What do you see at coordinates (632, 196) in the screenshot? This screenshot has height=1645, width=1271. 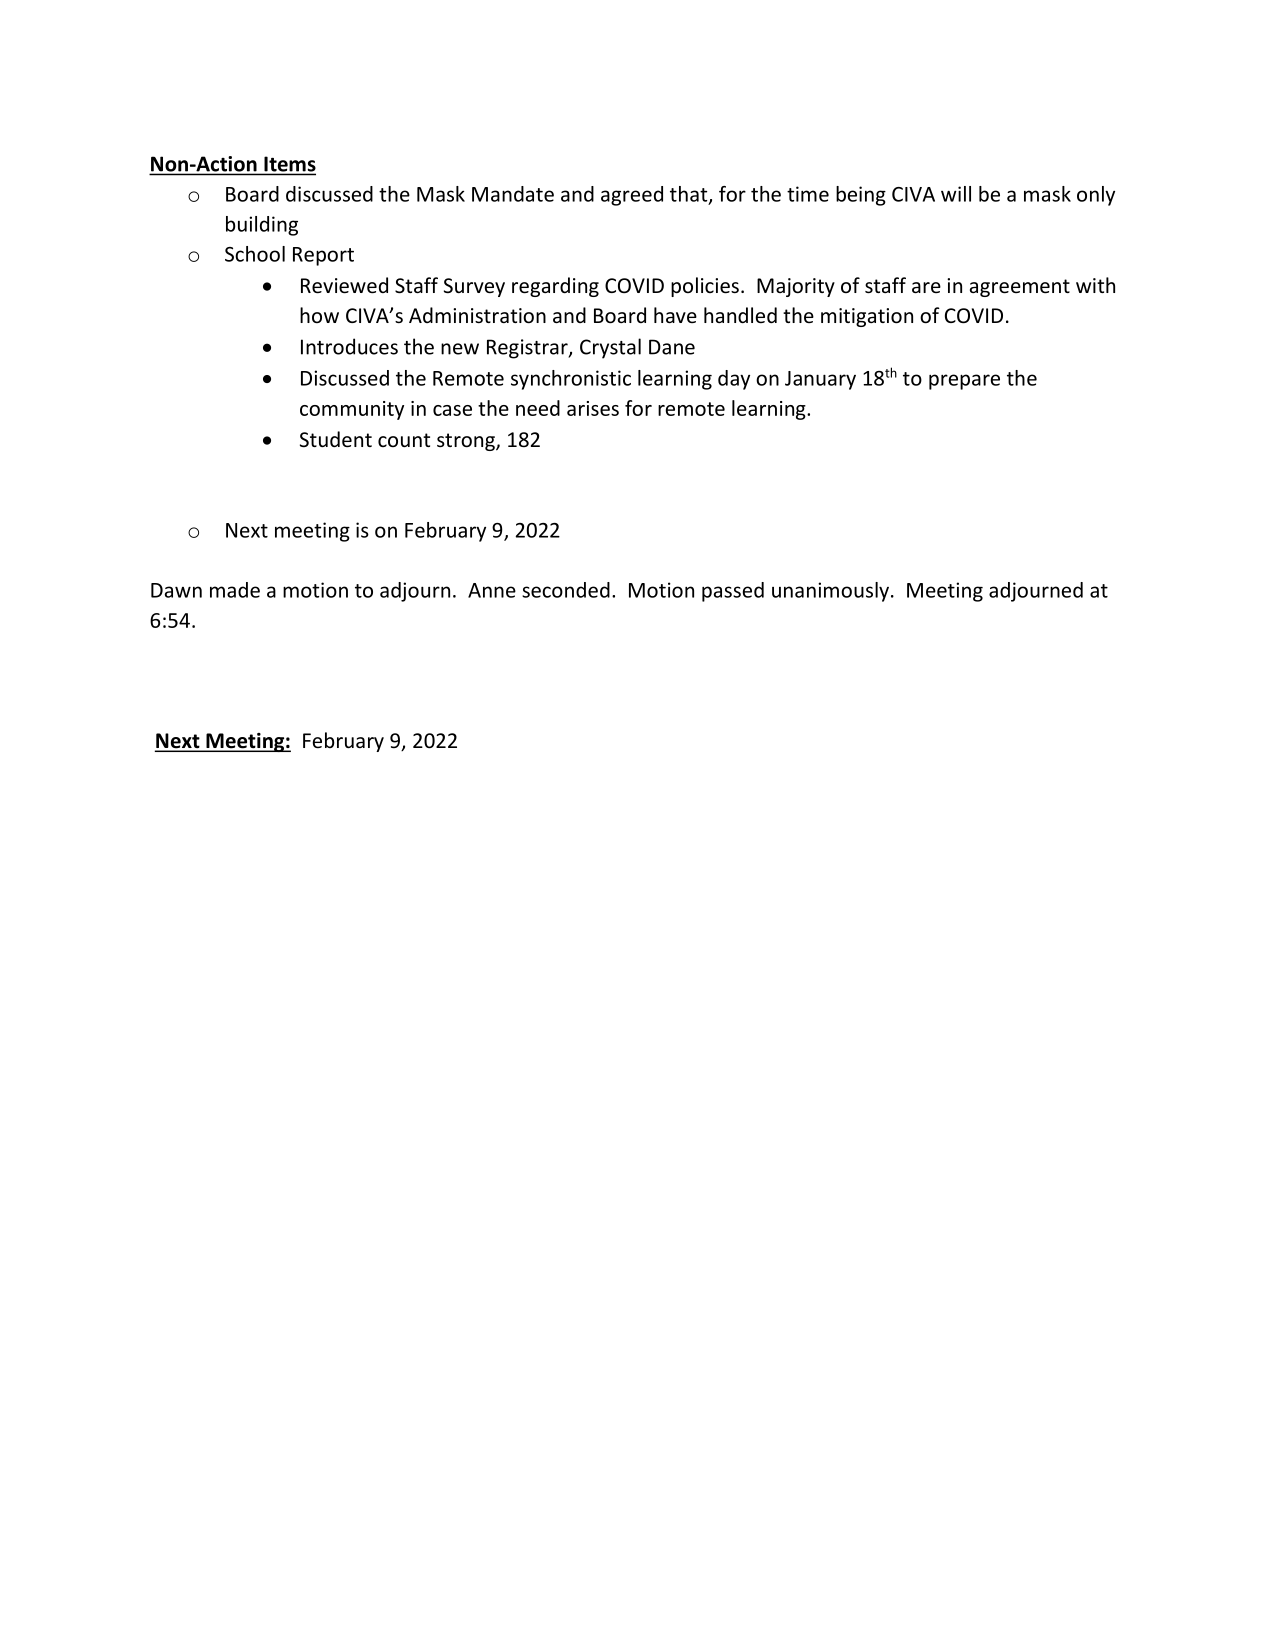 I see `agreed` at bounding box center [632, 196].
